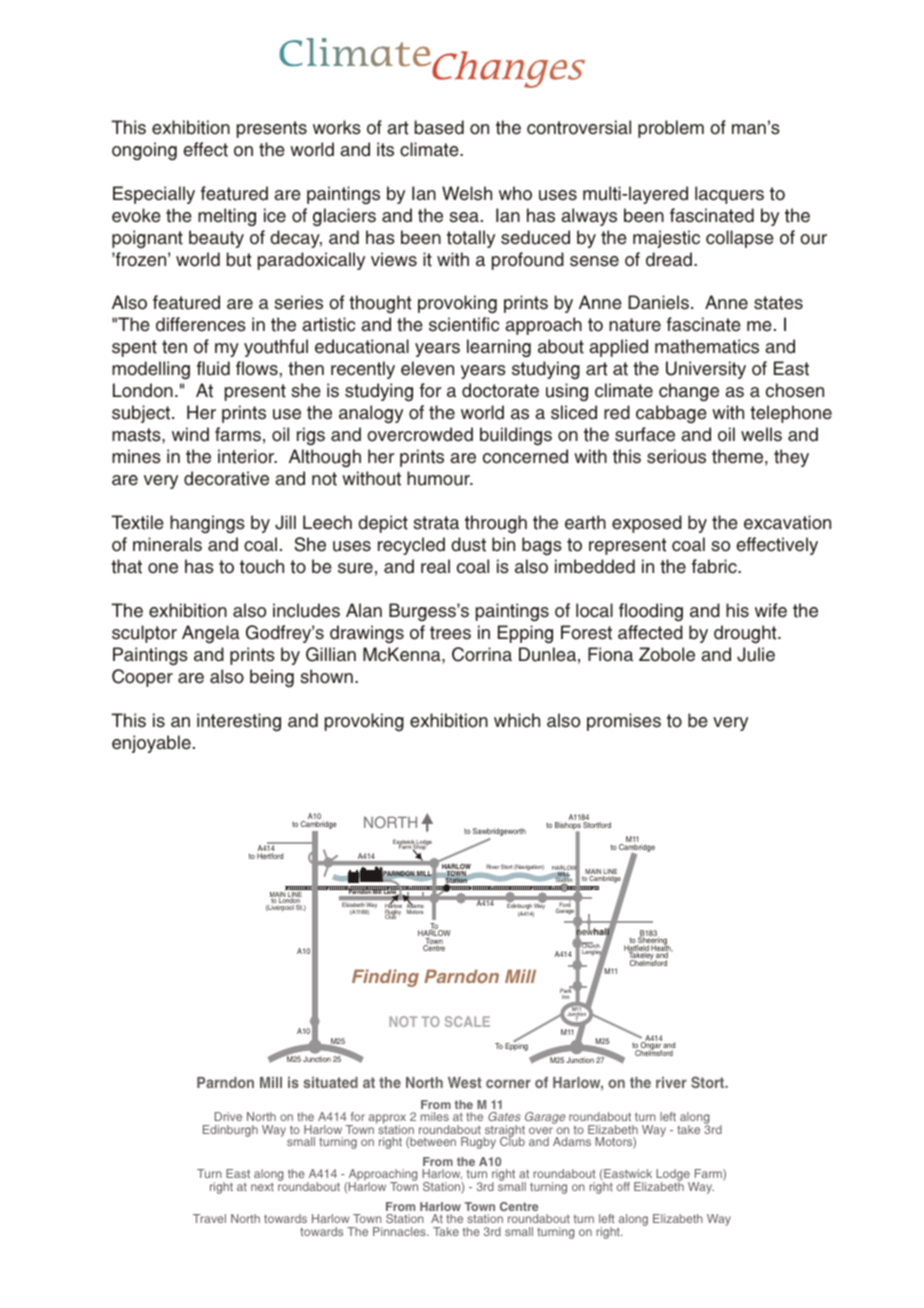 Image resolution: width=924 pixels, height=1308 pixels. What do you see at coordinates (517, 720) in the image?
I see `which` at bounding box center [517, 720].
